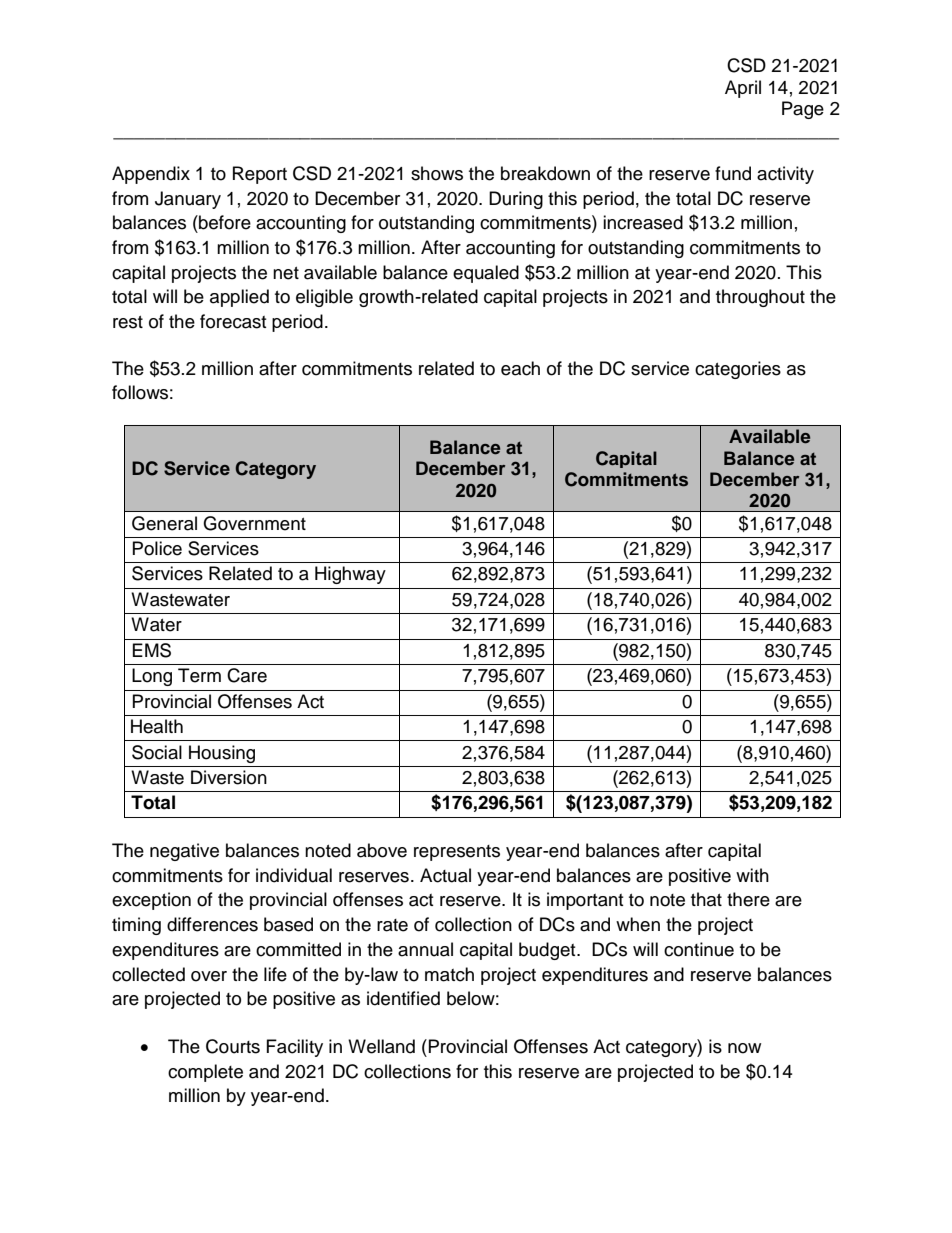 The height and width of the screenshot is (1233, 952). What do you see at coordinates (157, 548) in the screenshot?
I see `Police` at bounding box center [157, 548].
